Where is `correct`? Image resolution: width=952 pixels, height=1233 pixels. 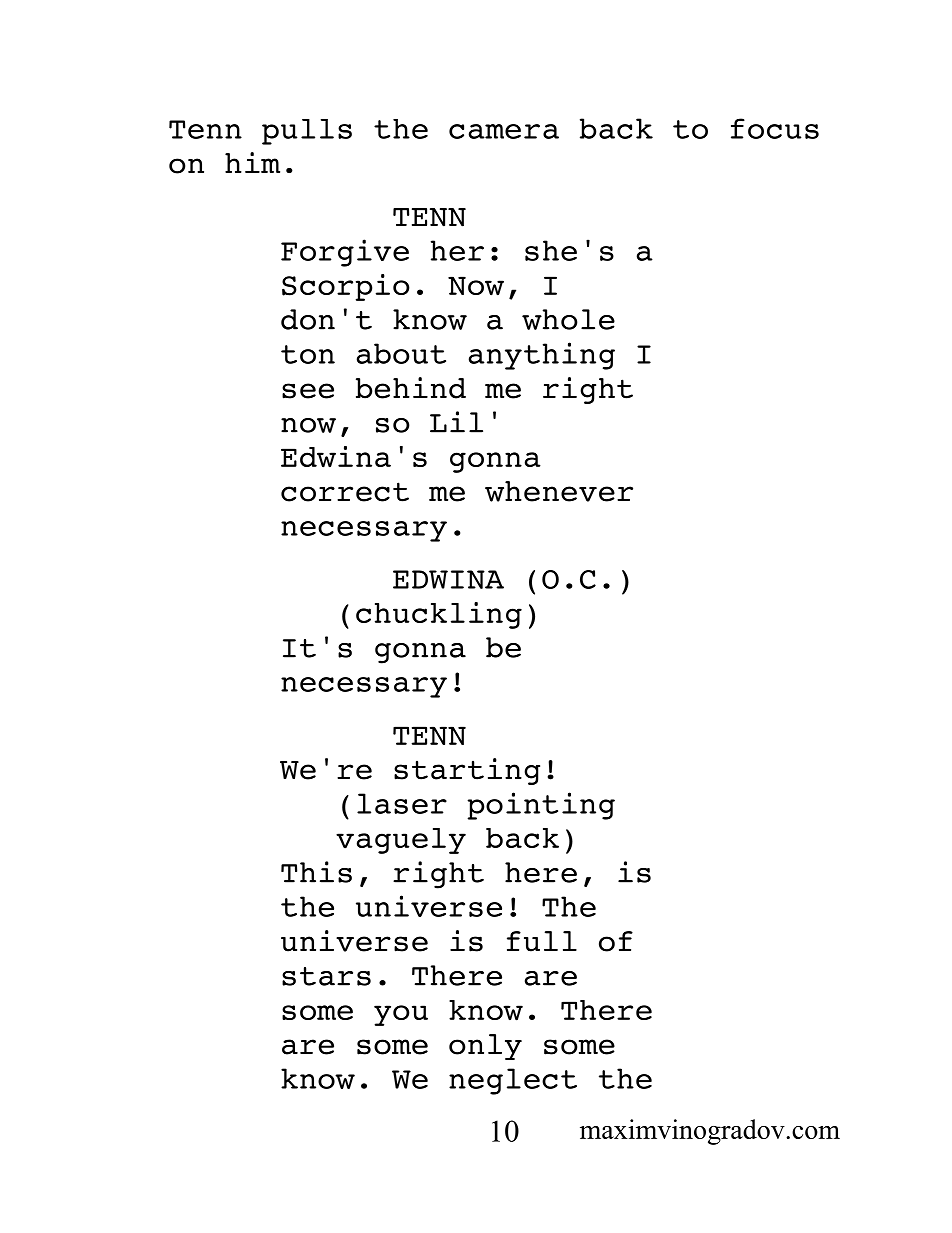
correct is located at coordinates (345, 492).
